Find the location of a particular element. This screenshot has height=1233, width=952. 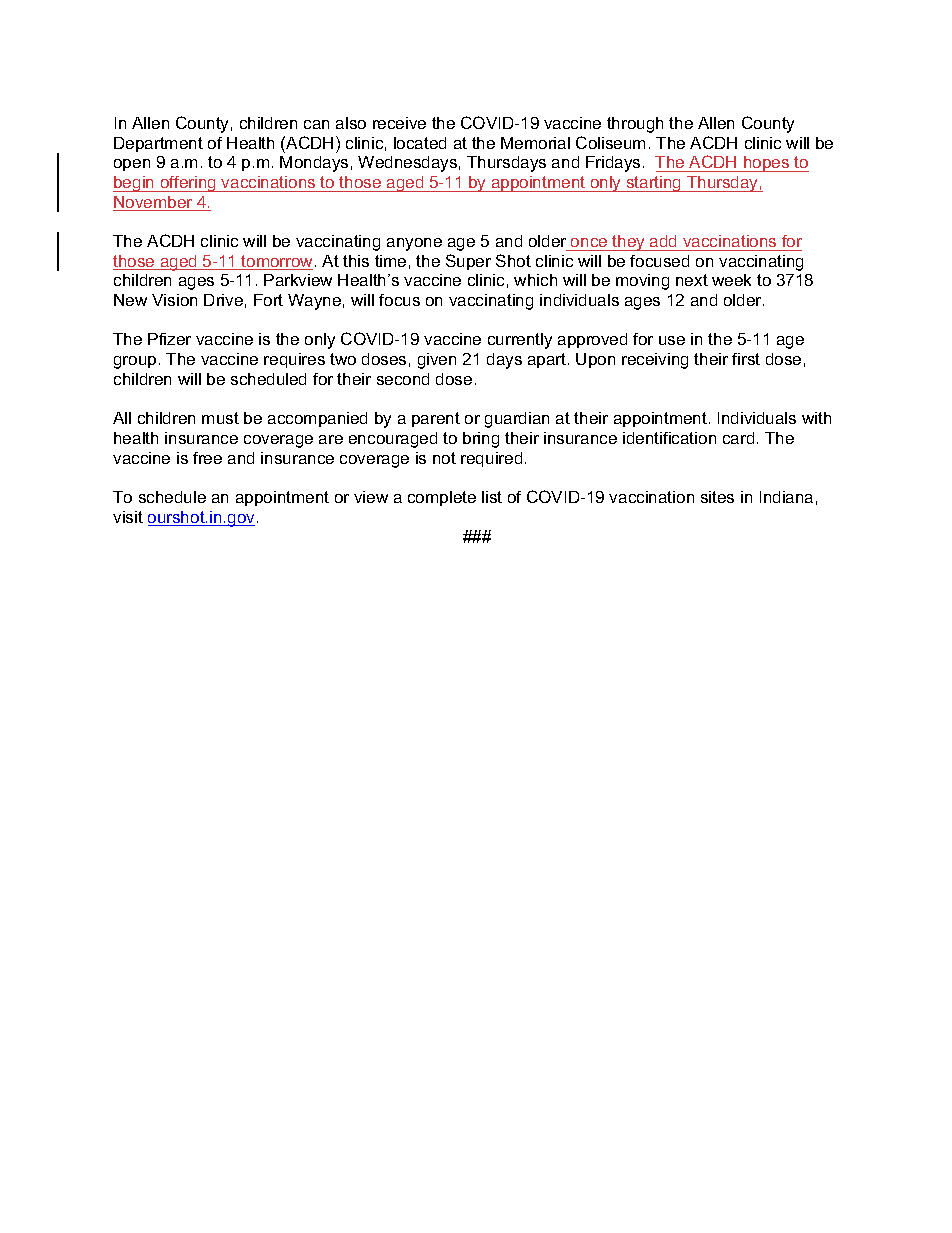

currently is located at coordinates (520, 341).
